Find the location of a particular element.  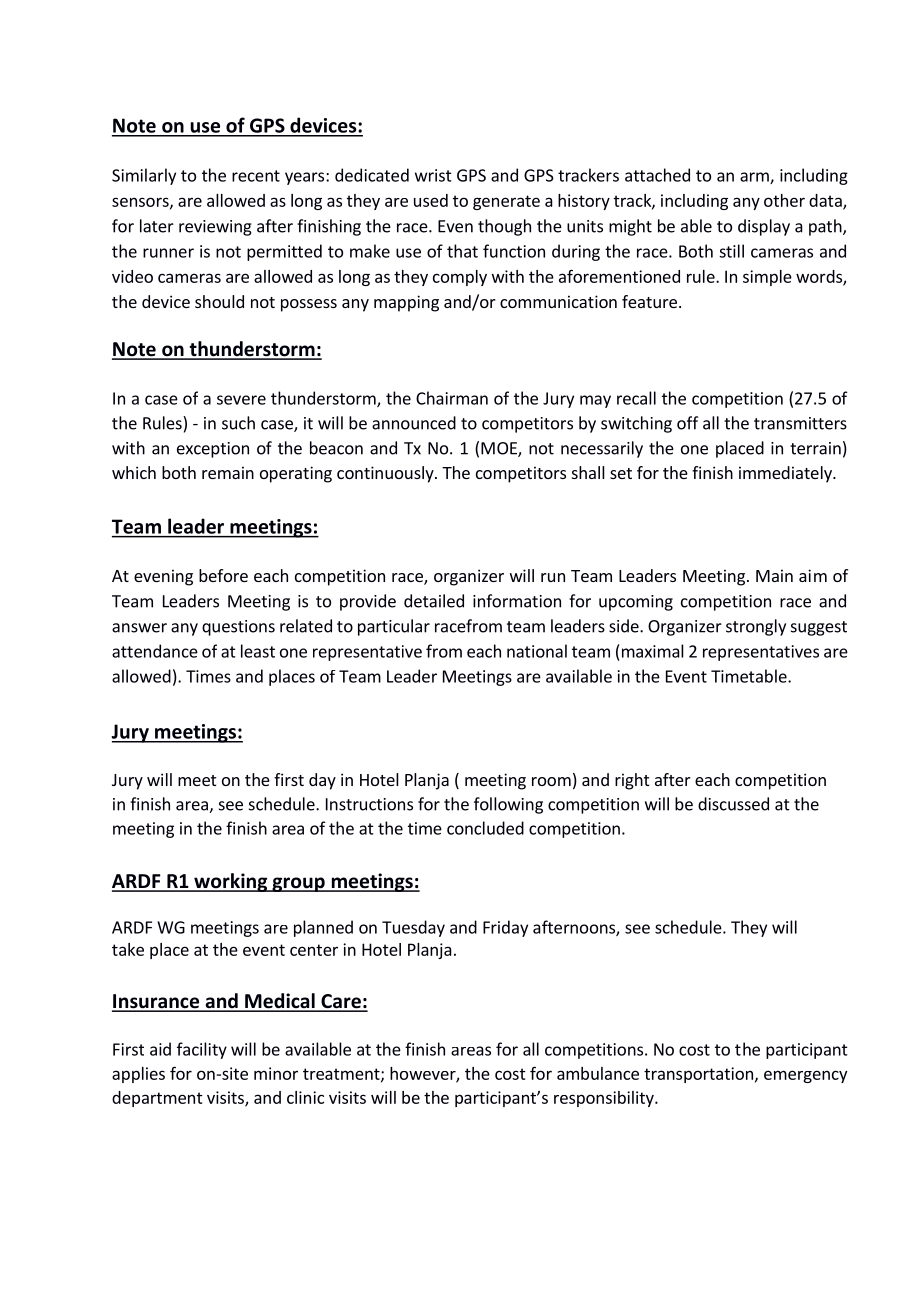

ambulance is located at coordinates (598, 1073).
